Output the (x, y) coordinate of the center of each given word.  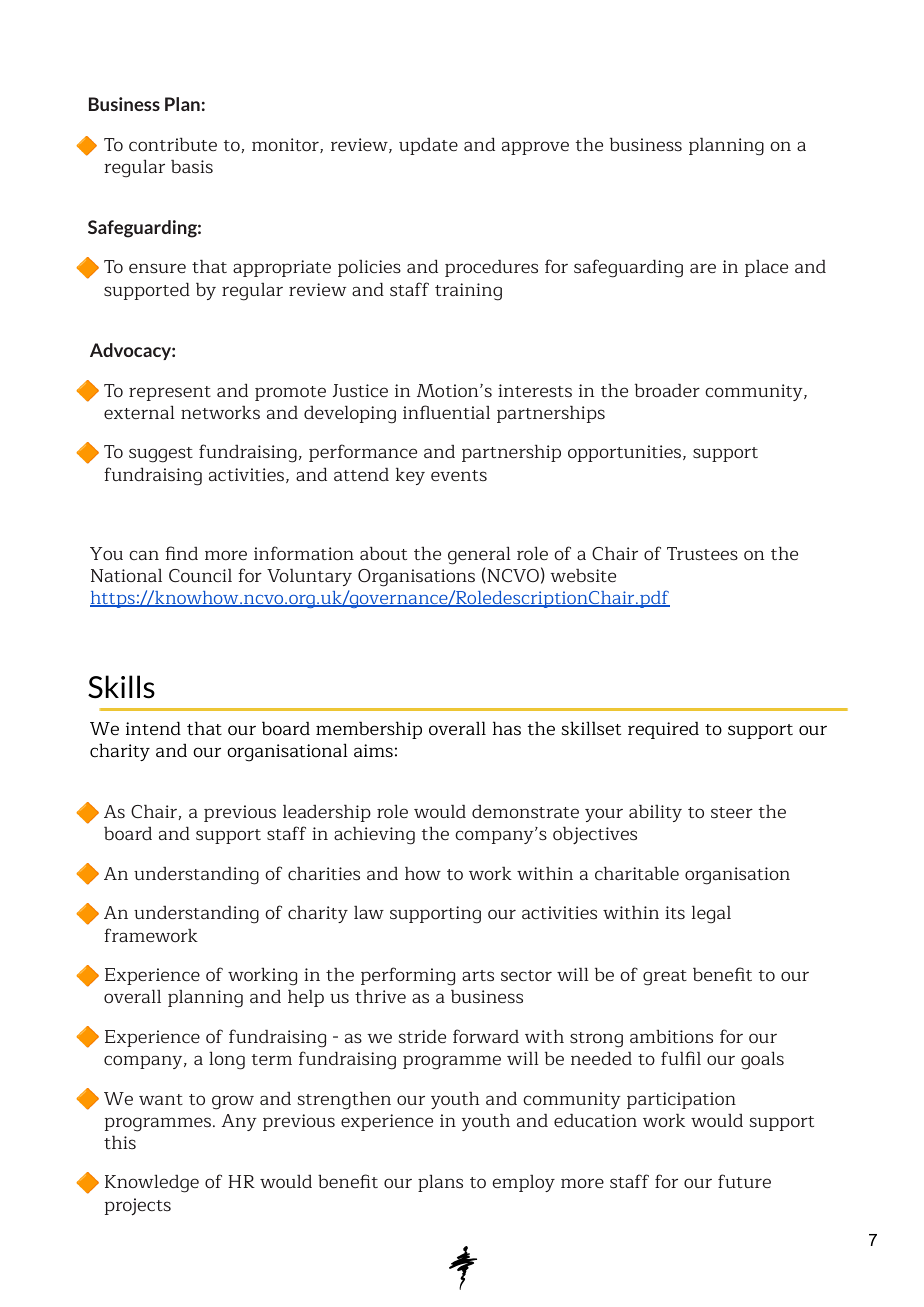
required (663, 730)
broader (667, 390)
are (703, 268)
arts (478, 975)
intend (153, 728)
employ (524, 1183)
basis (192, 166)
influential (446, 412)
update (428, 146)
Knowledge (152, 1183)
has (507, 728)
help (306, 998)
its (675, 912)
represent (170, 393)
